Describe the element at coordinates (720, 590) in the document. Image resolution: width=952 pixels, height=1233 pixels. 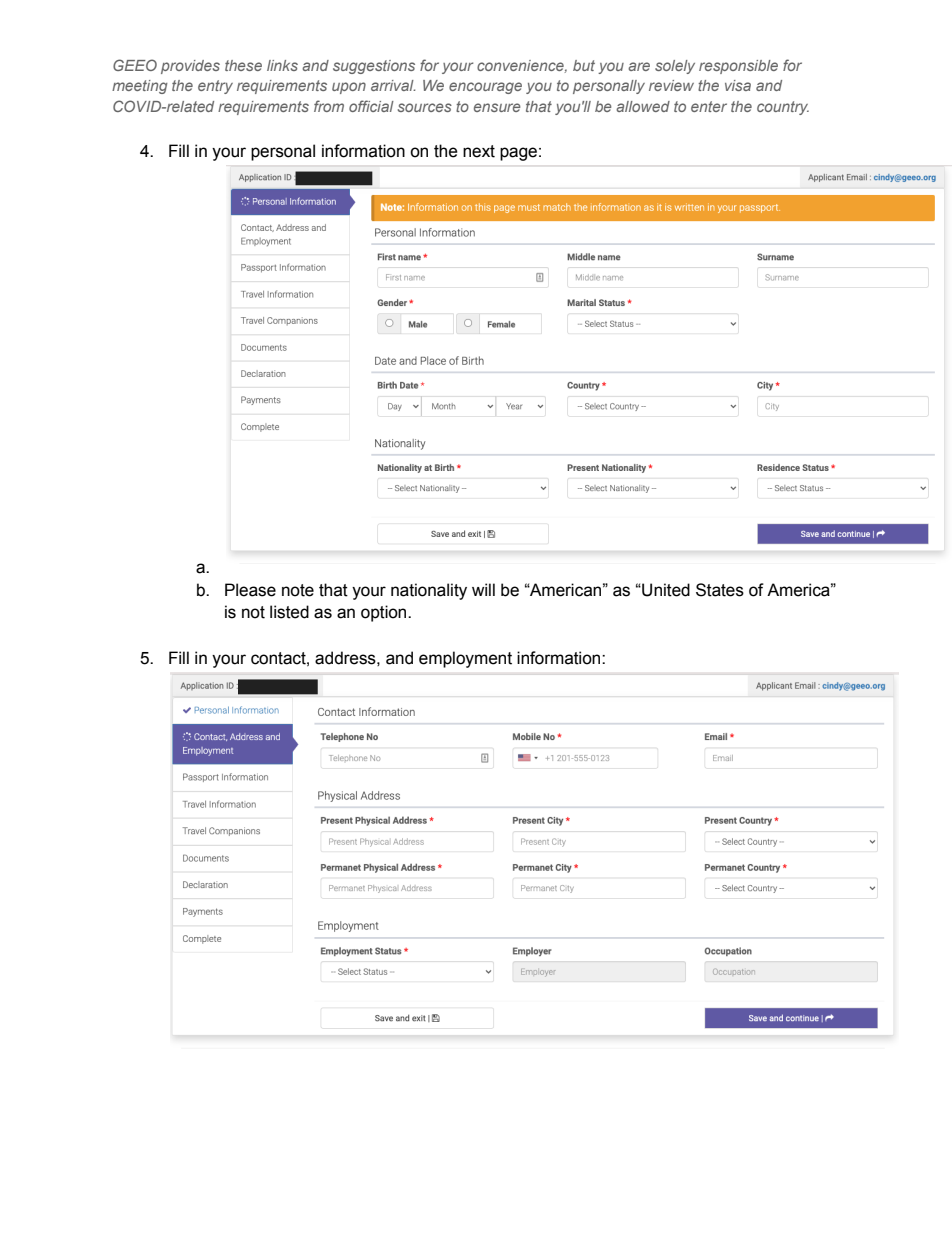
I see `States` at that location.
